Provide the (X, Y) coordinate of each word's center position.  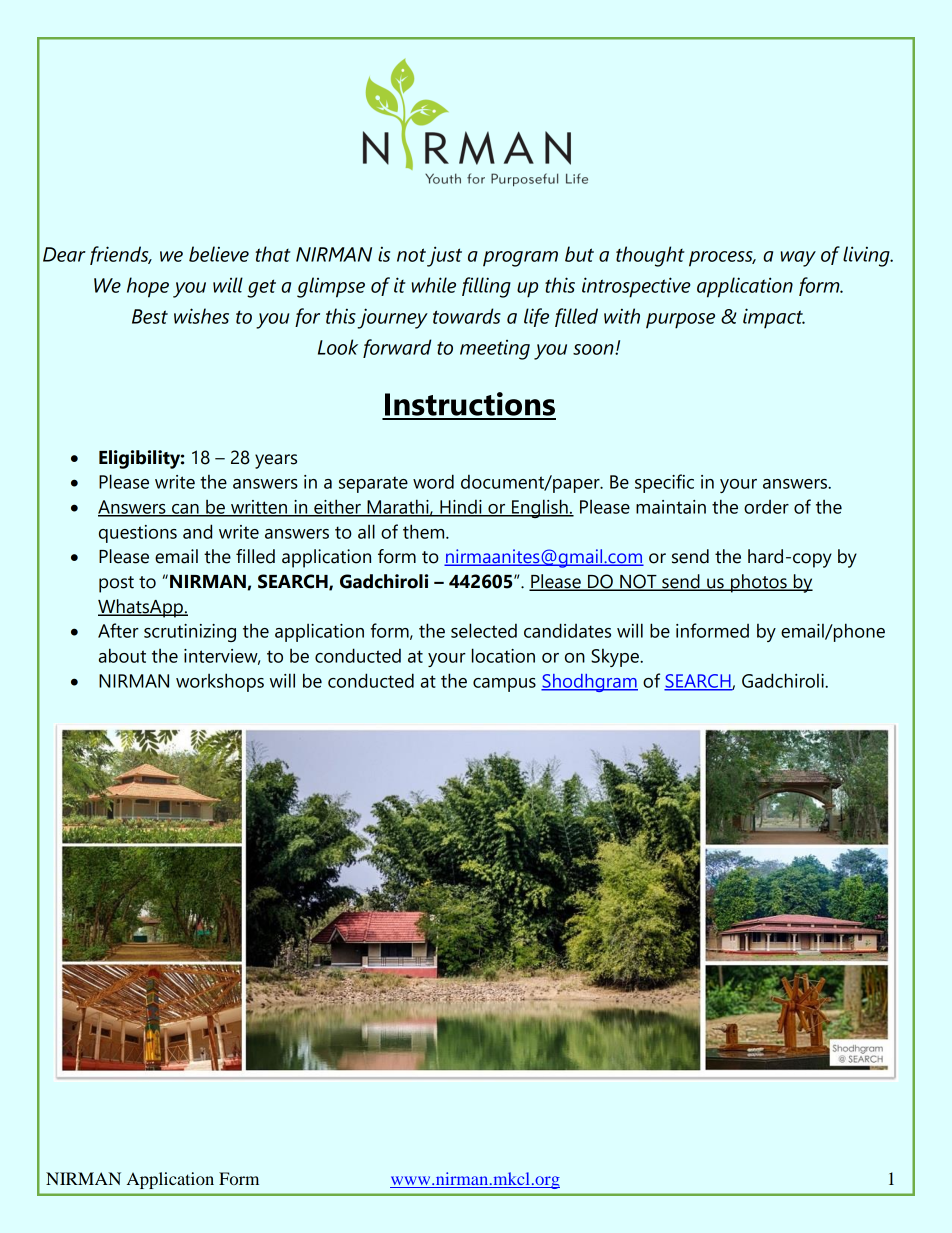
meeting (495, 350)
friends (120, 255)
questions (138, 534)
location (503, 655)
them (425, 531)
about (122, 655)
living (867, 256)
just (444, 256)
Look (338, 347)
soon (594, 349)
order (766, 507)
